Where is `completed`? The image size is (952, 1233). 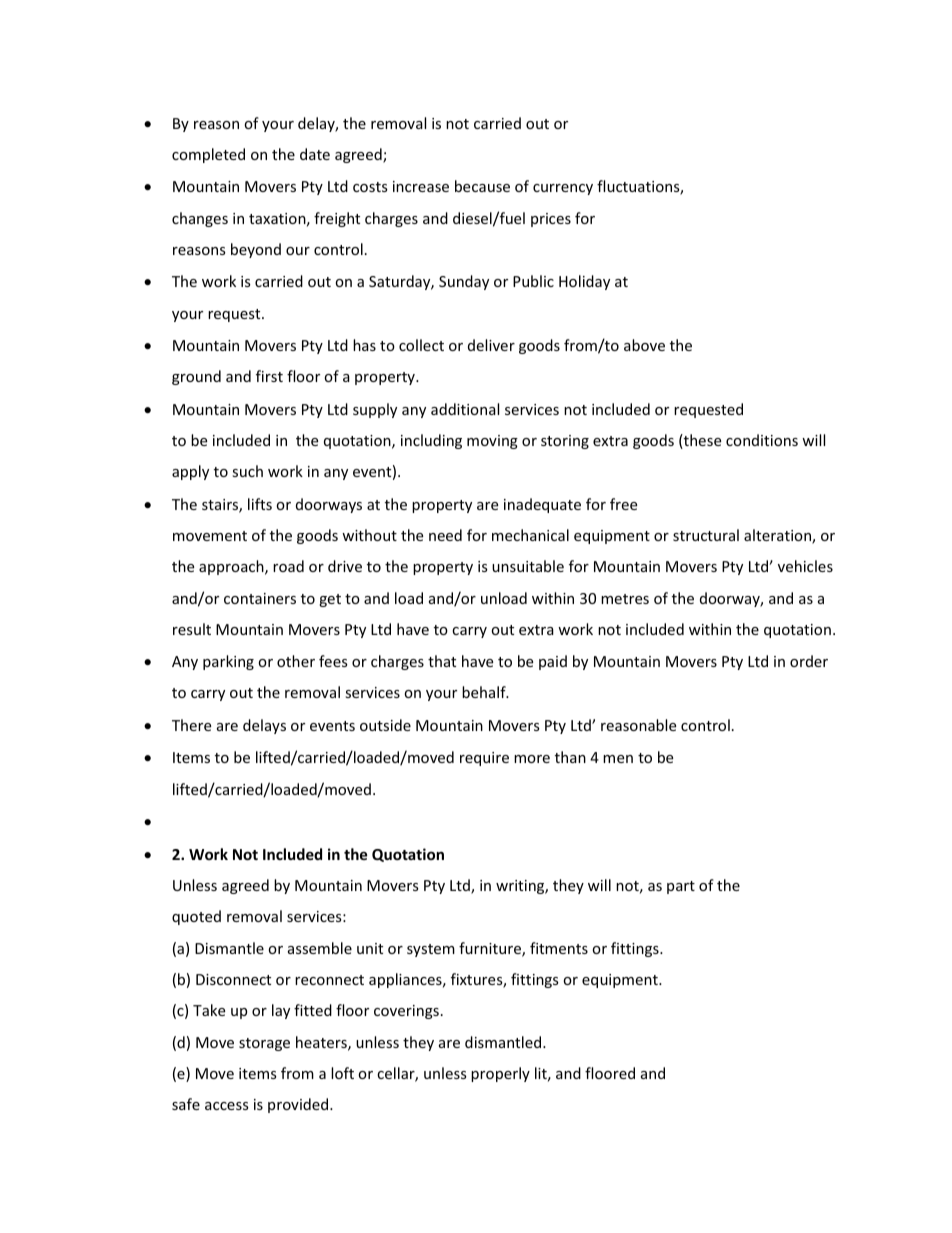 completed is located at coordinates (208, 155).
